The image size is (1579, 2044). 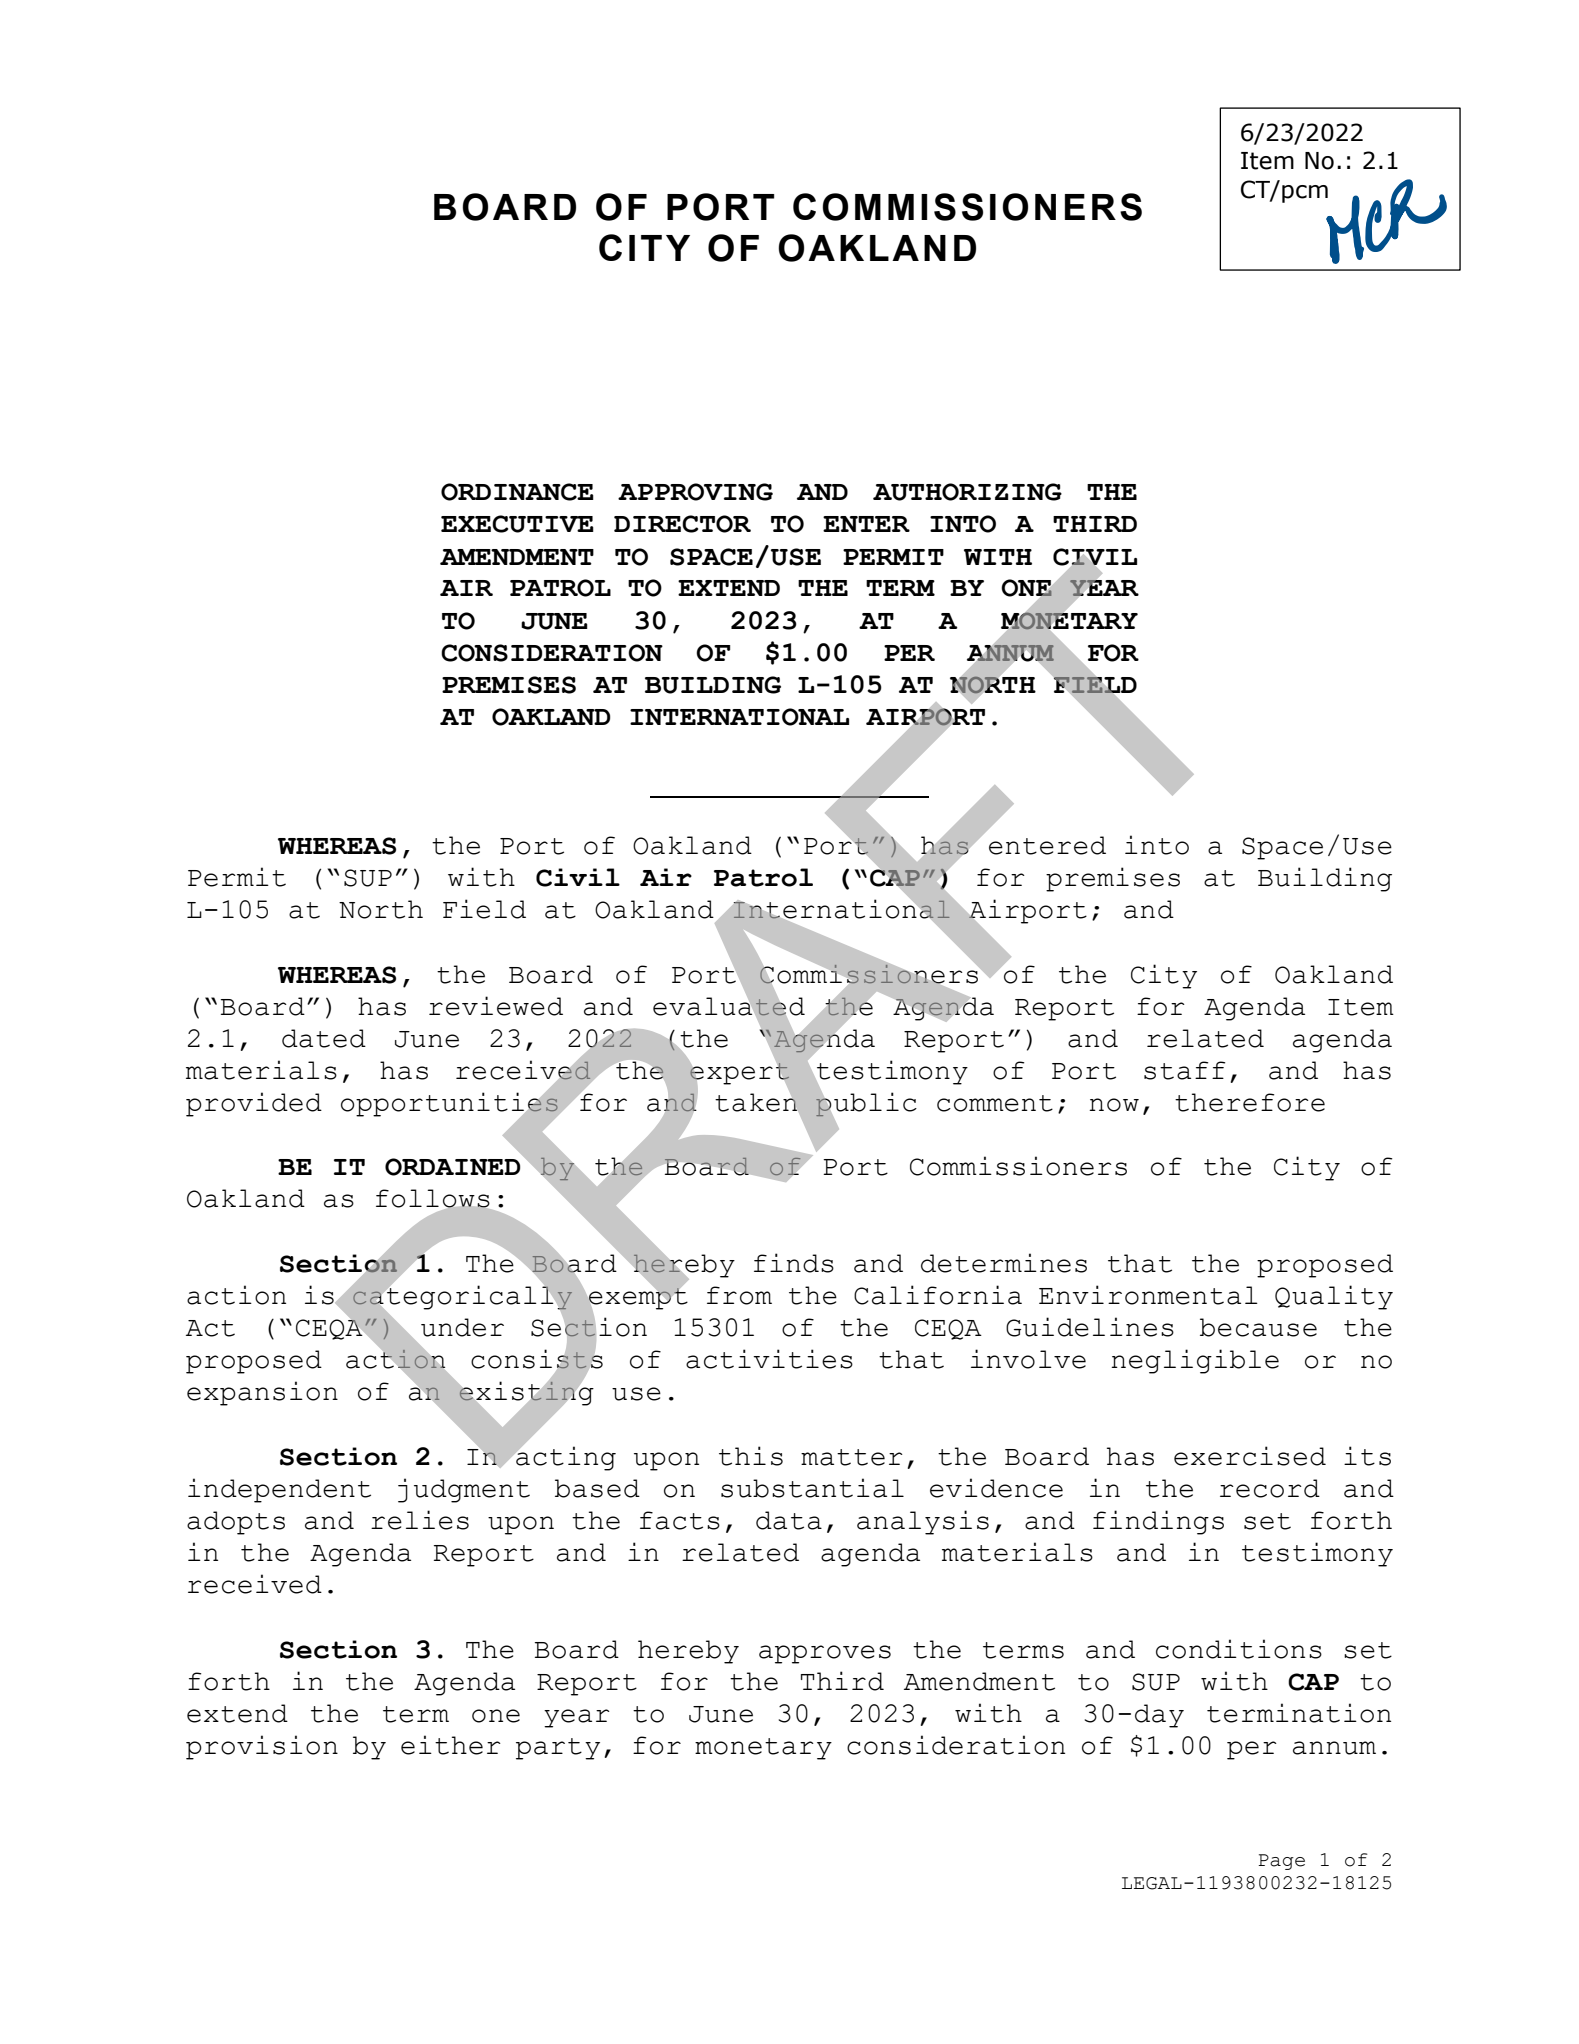 What do you see at coordinates (1281, 1862) in the document?
I see `Page` at bounding box center [1281, 1862].
